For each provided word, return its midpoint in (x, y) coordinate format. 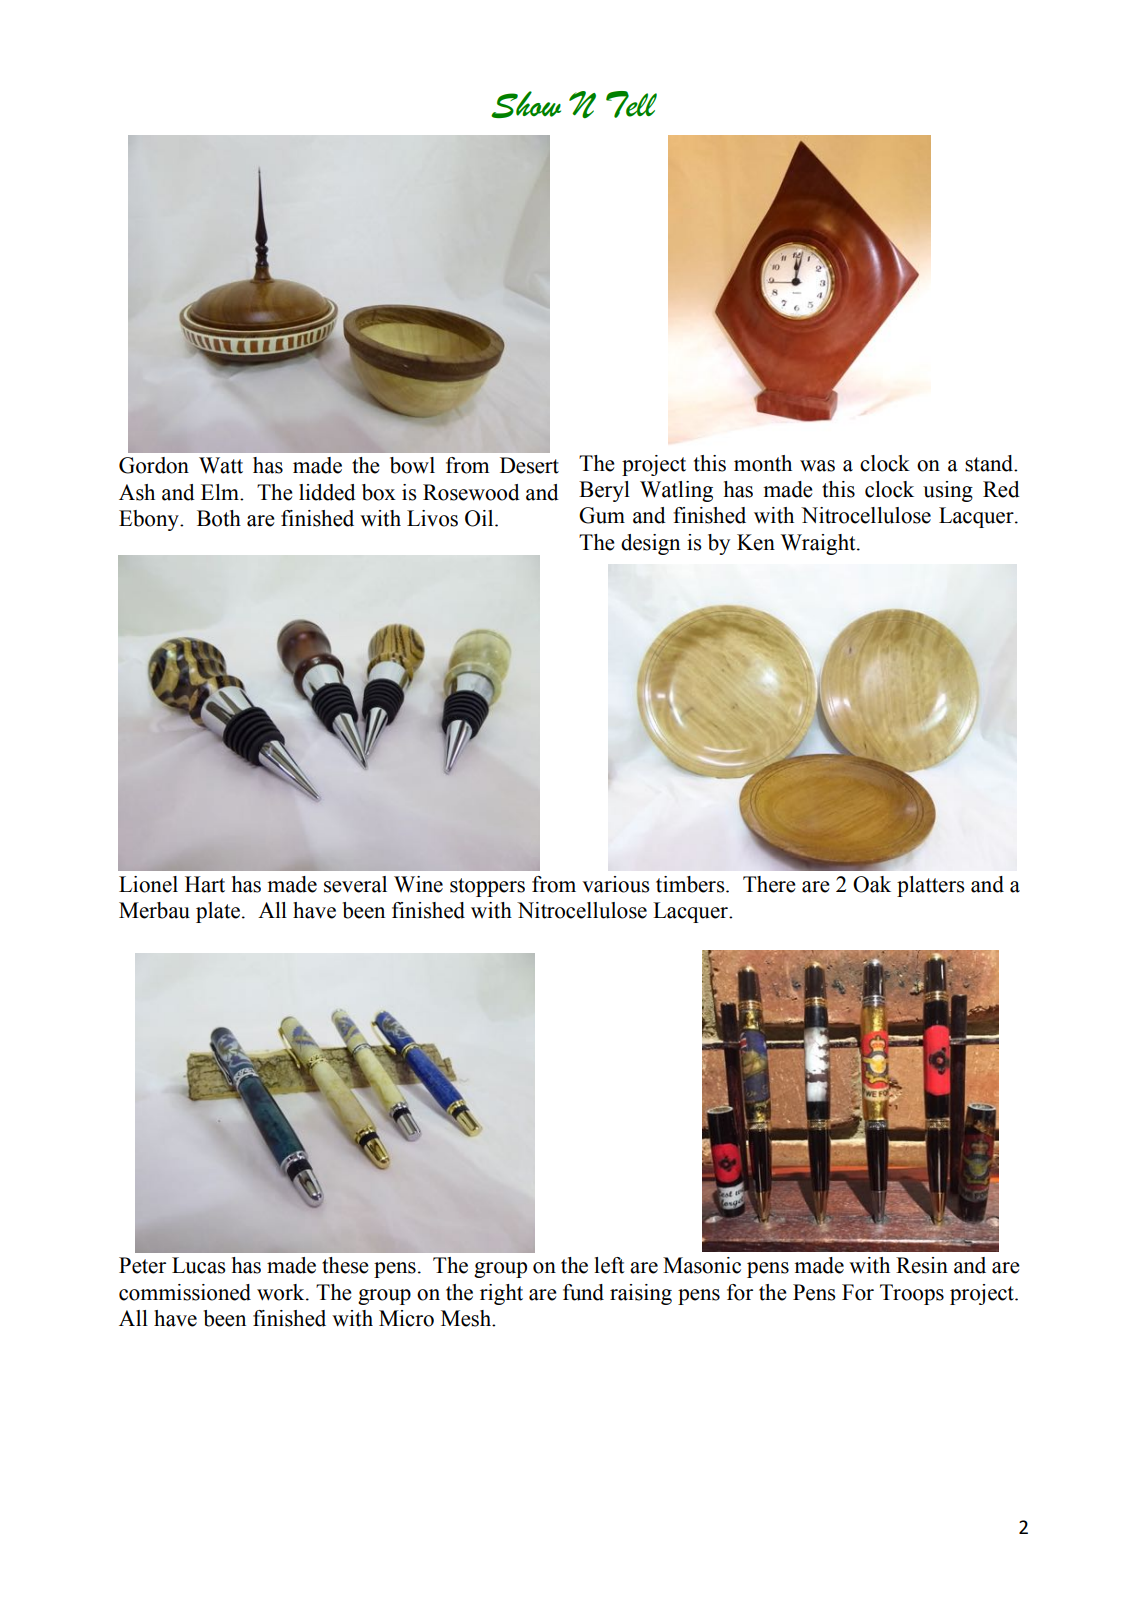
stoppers (487, 887)
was (817, 466)
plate (218, 912)
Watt (221, 465)
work (282, 1292)
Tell (631, 104)
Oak (872, 884)
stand (990, 463)
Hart (205, 884)
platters (931, 886)
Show (526, 104)
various (616, 884)
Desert (529, 465)
